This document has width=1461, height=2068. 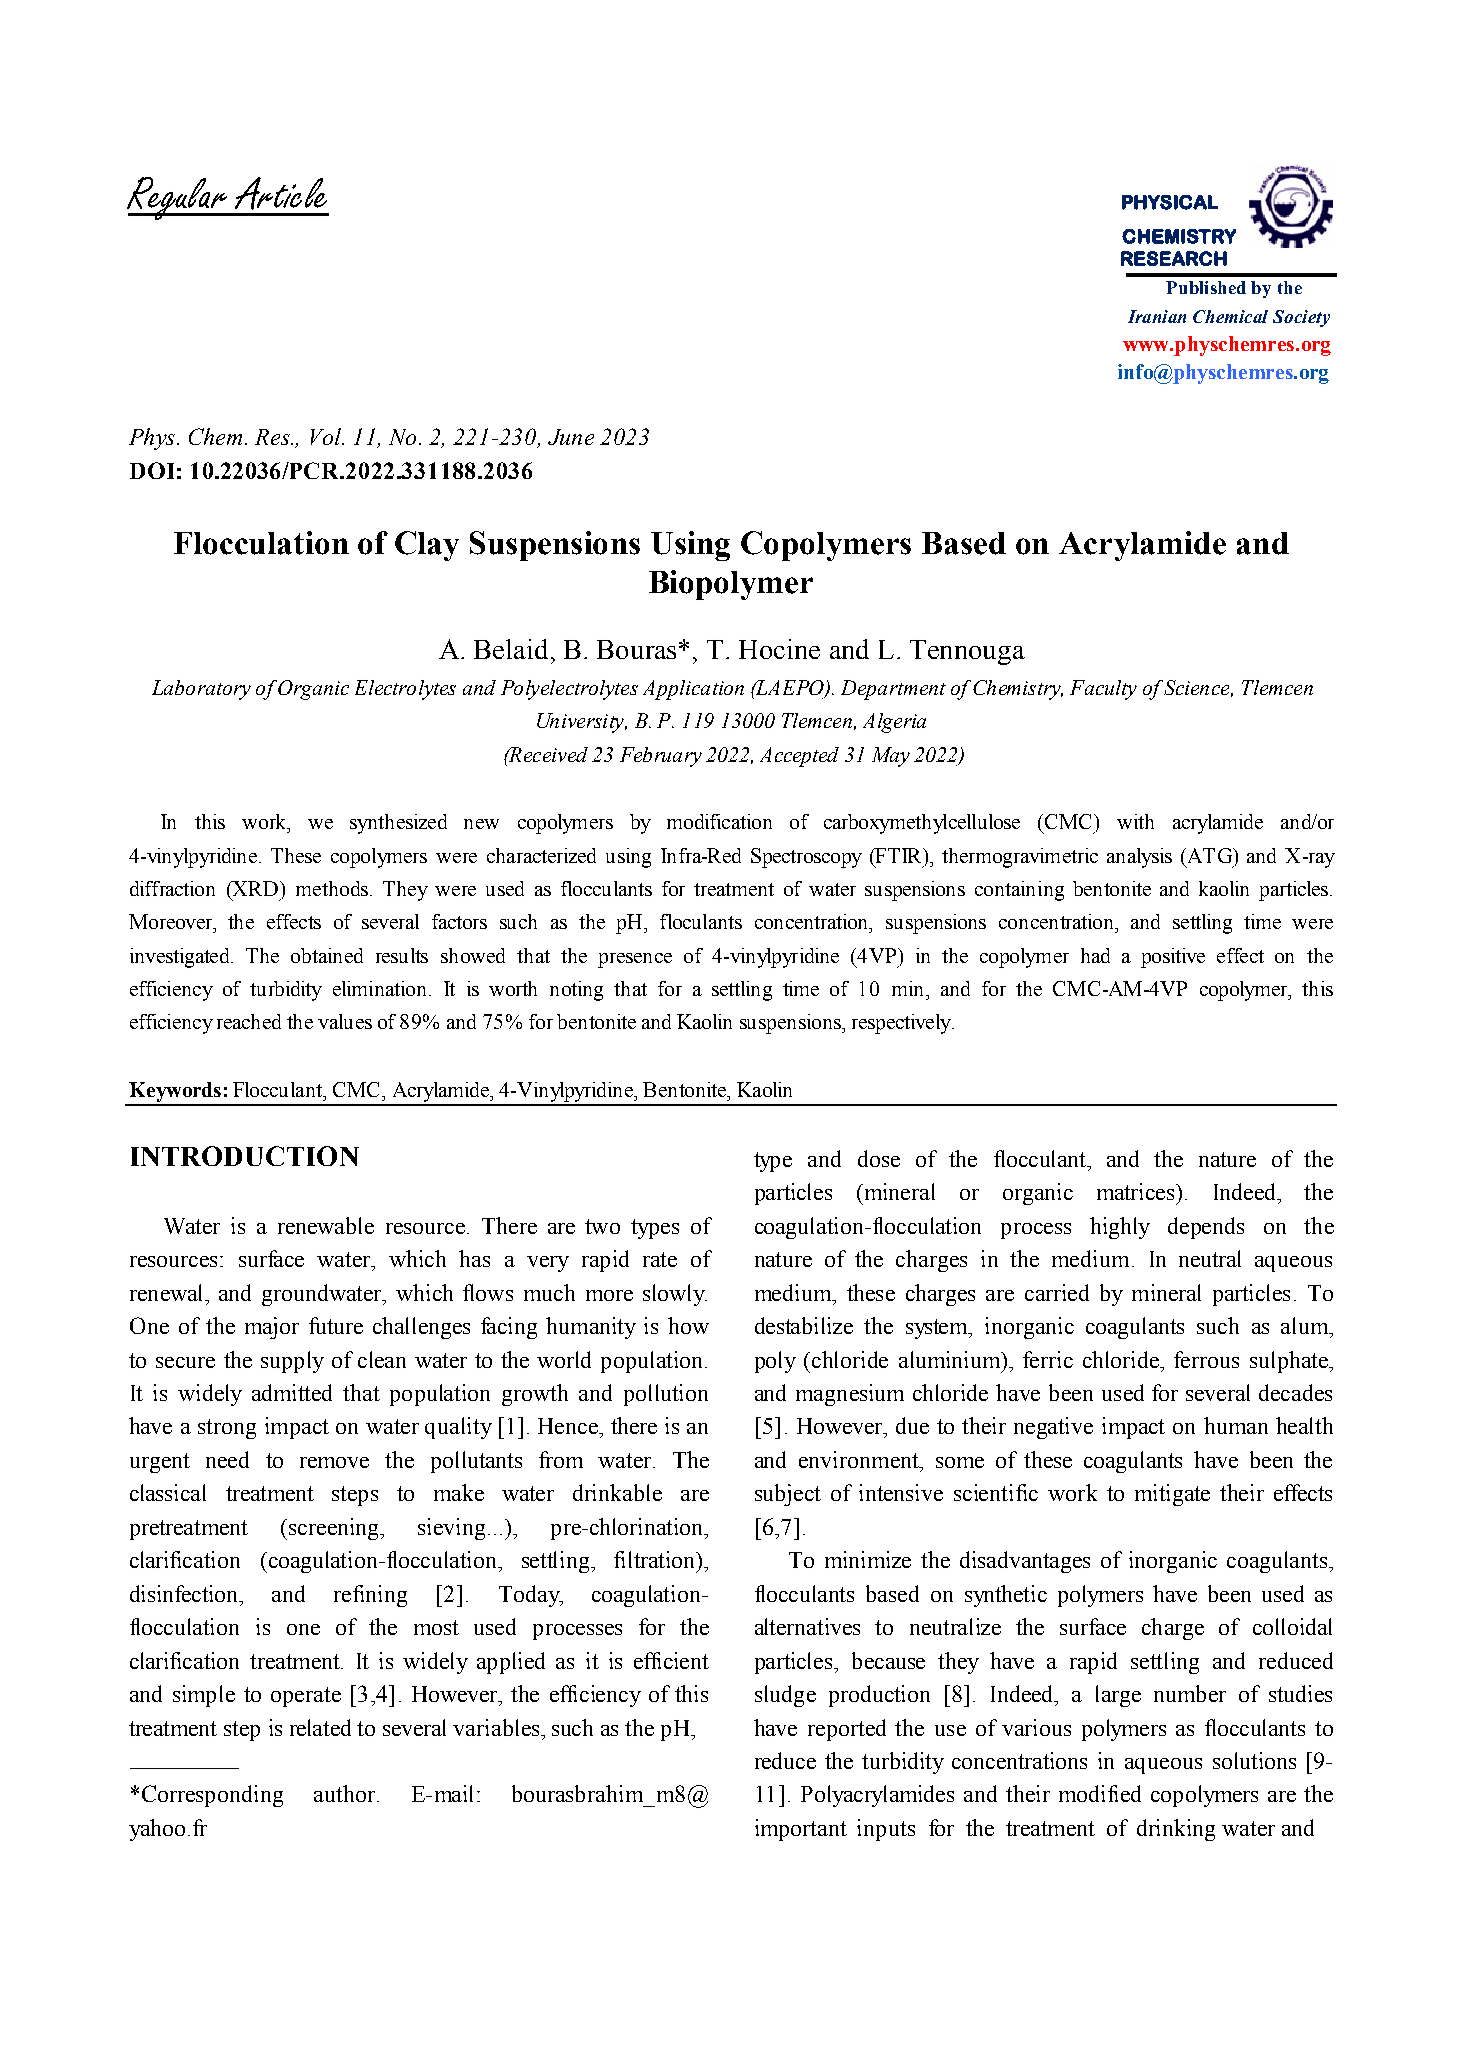 I want to click on Faculty, so click(x=1103, y=690).
